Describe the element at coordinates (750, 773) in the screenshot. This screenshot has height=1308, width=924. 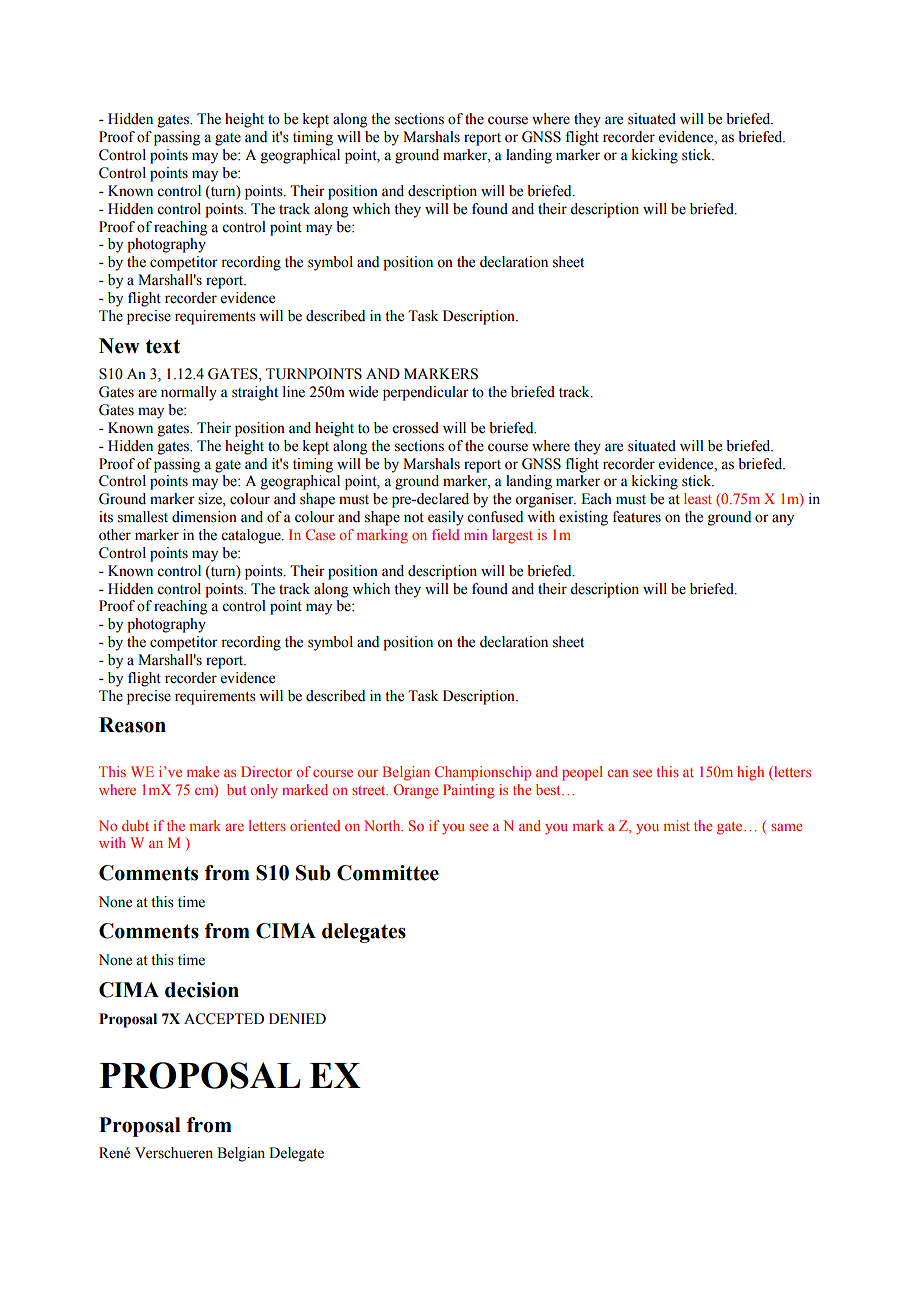
I see `high` at that location.
